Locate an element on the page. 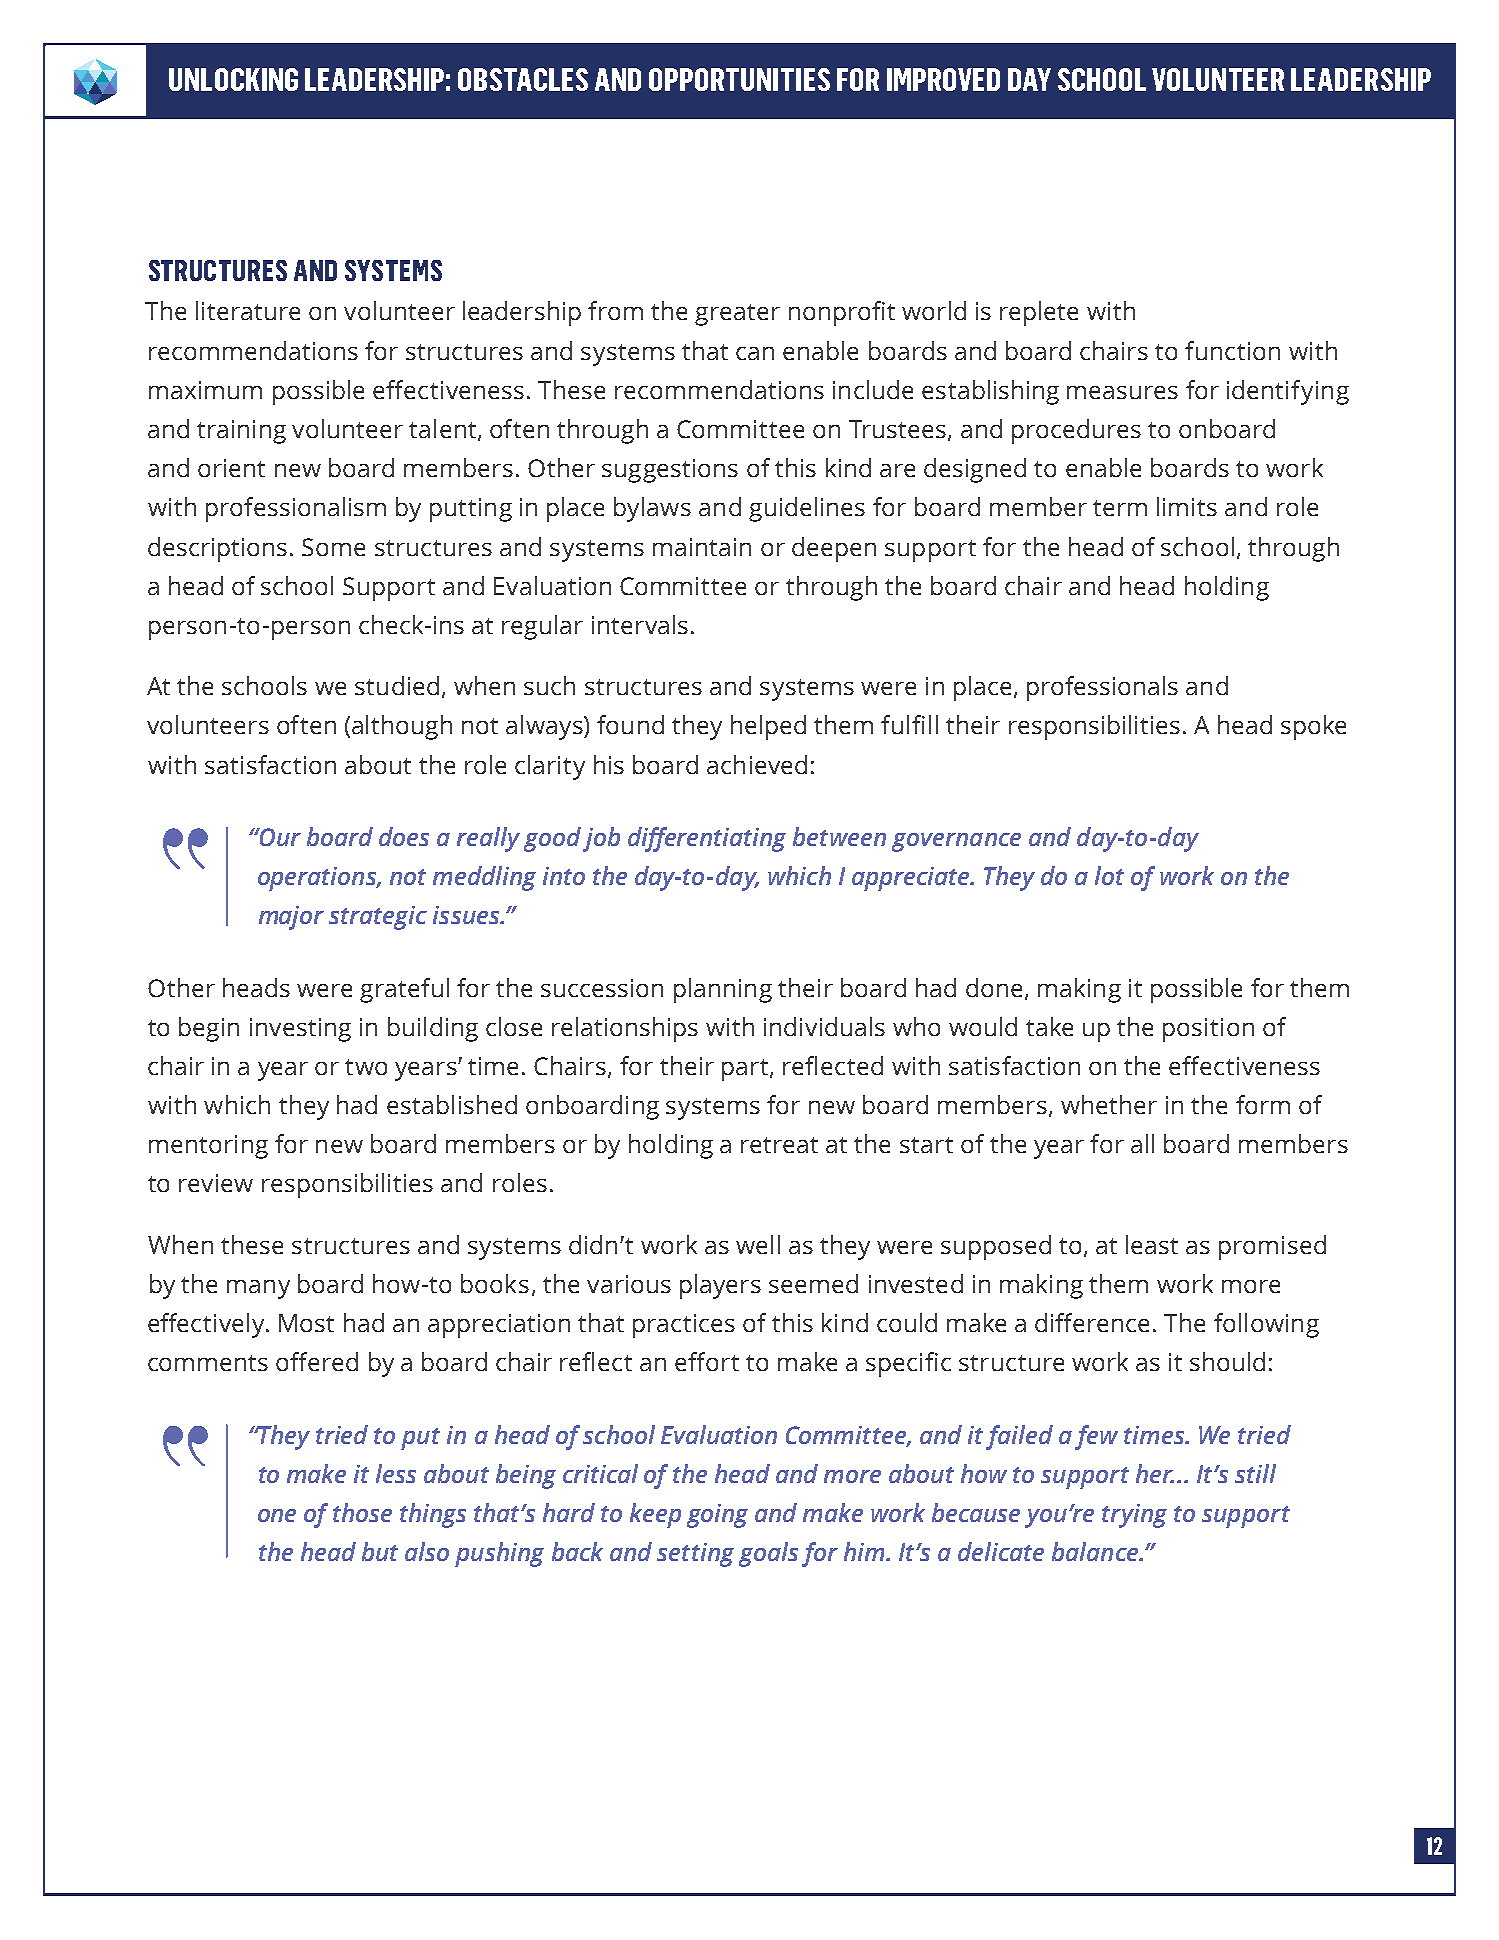  limits is located at coordinates (1187, 506).
